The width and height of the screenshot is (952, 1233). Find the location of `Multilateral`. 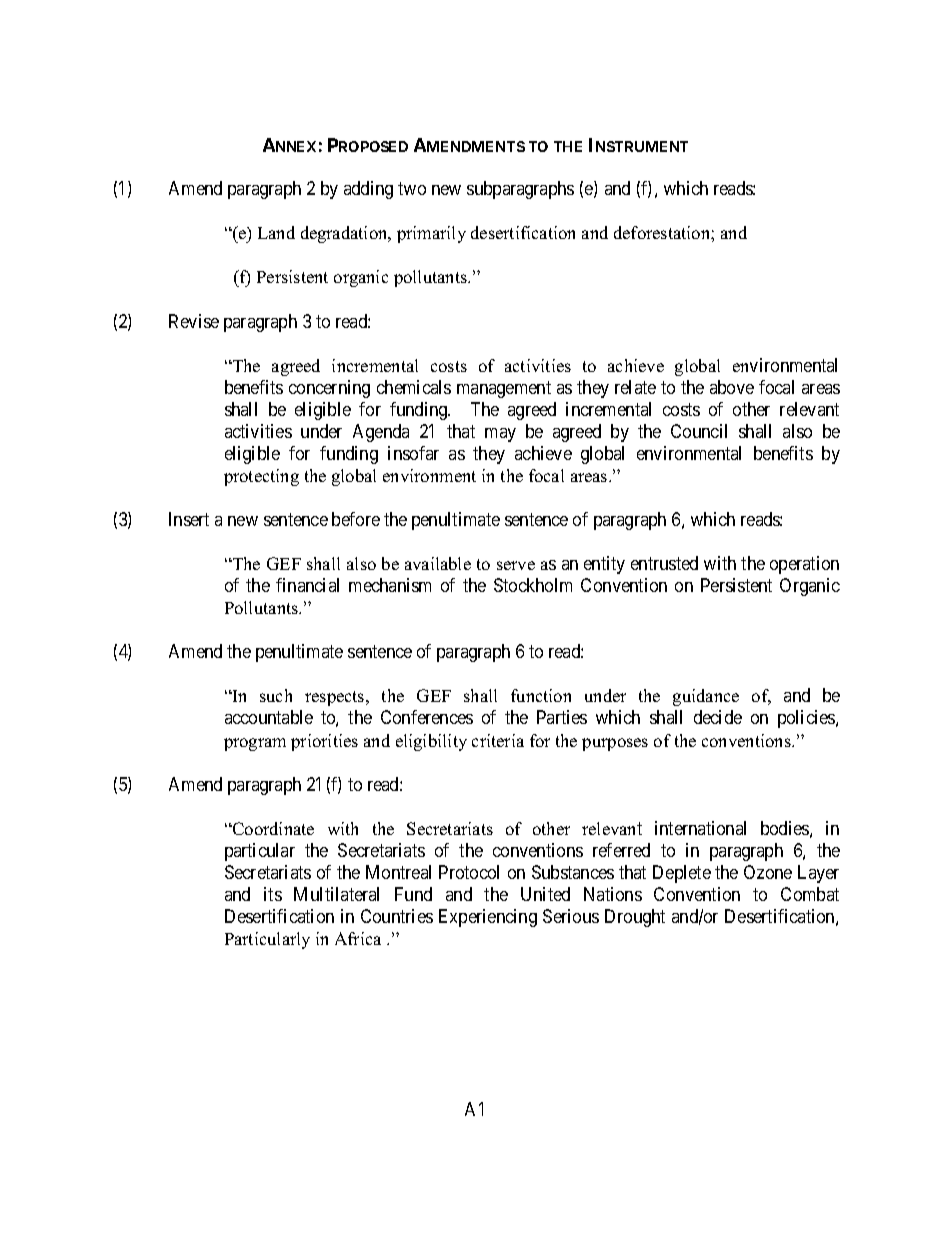

Multilateral is located at coordinates (336, 894).
